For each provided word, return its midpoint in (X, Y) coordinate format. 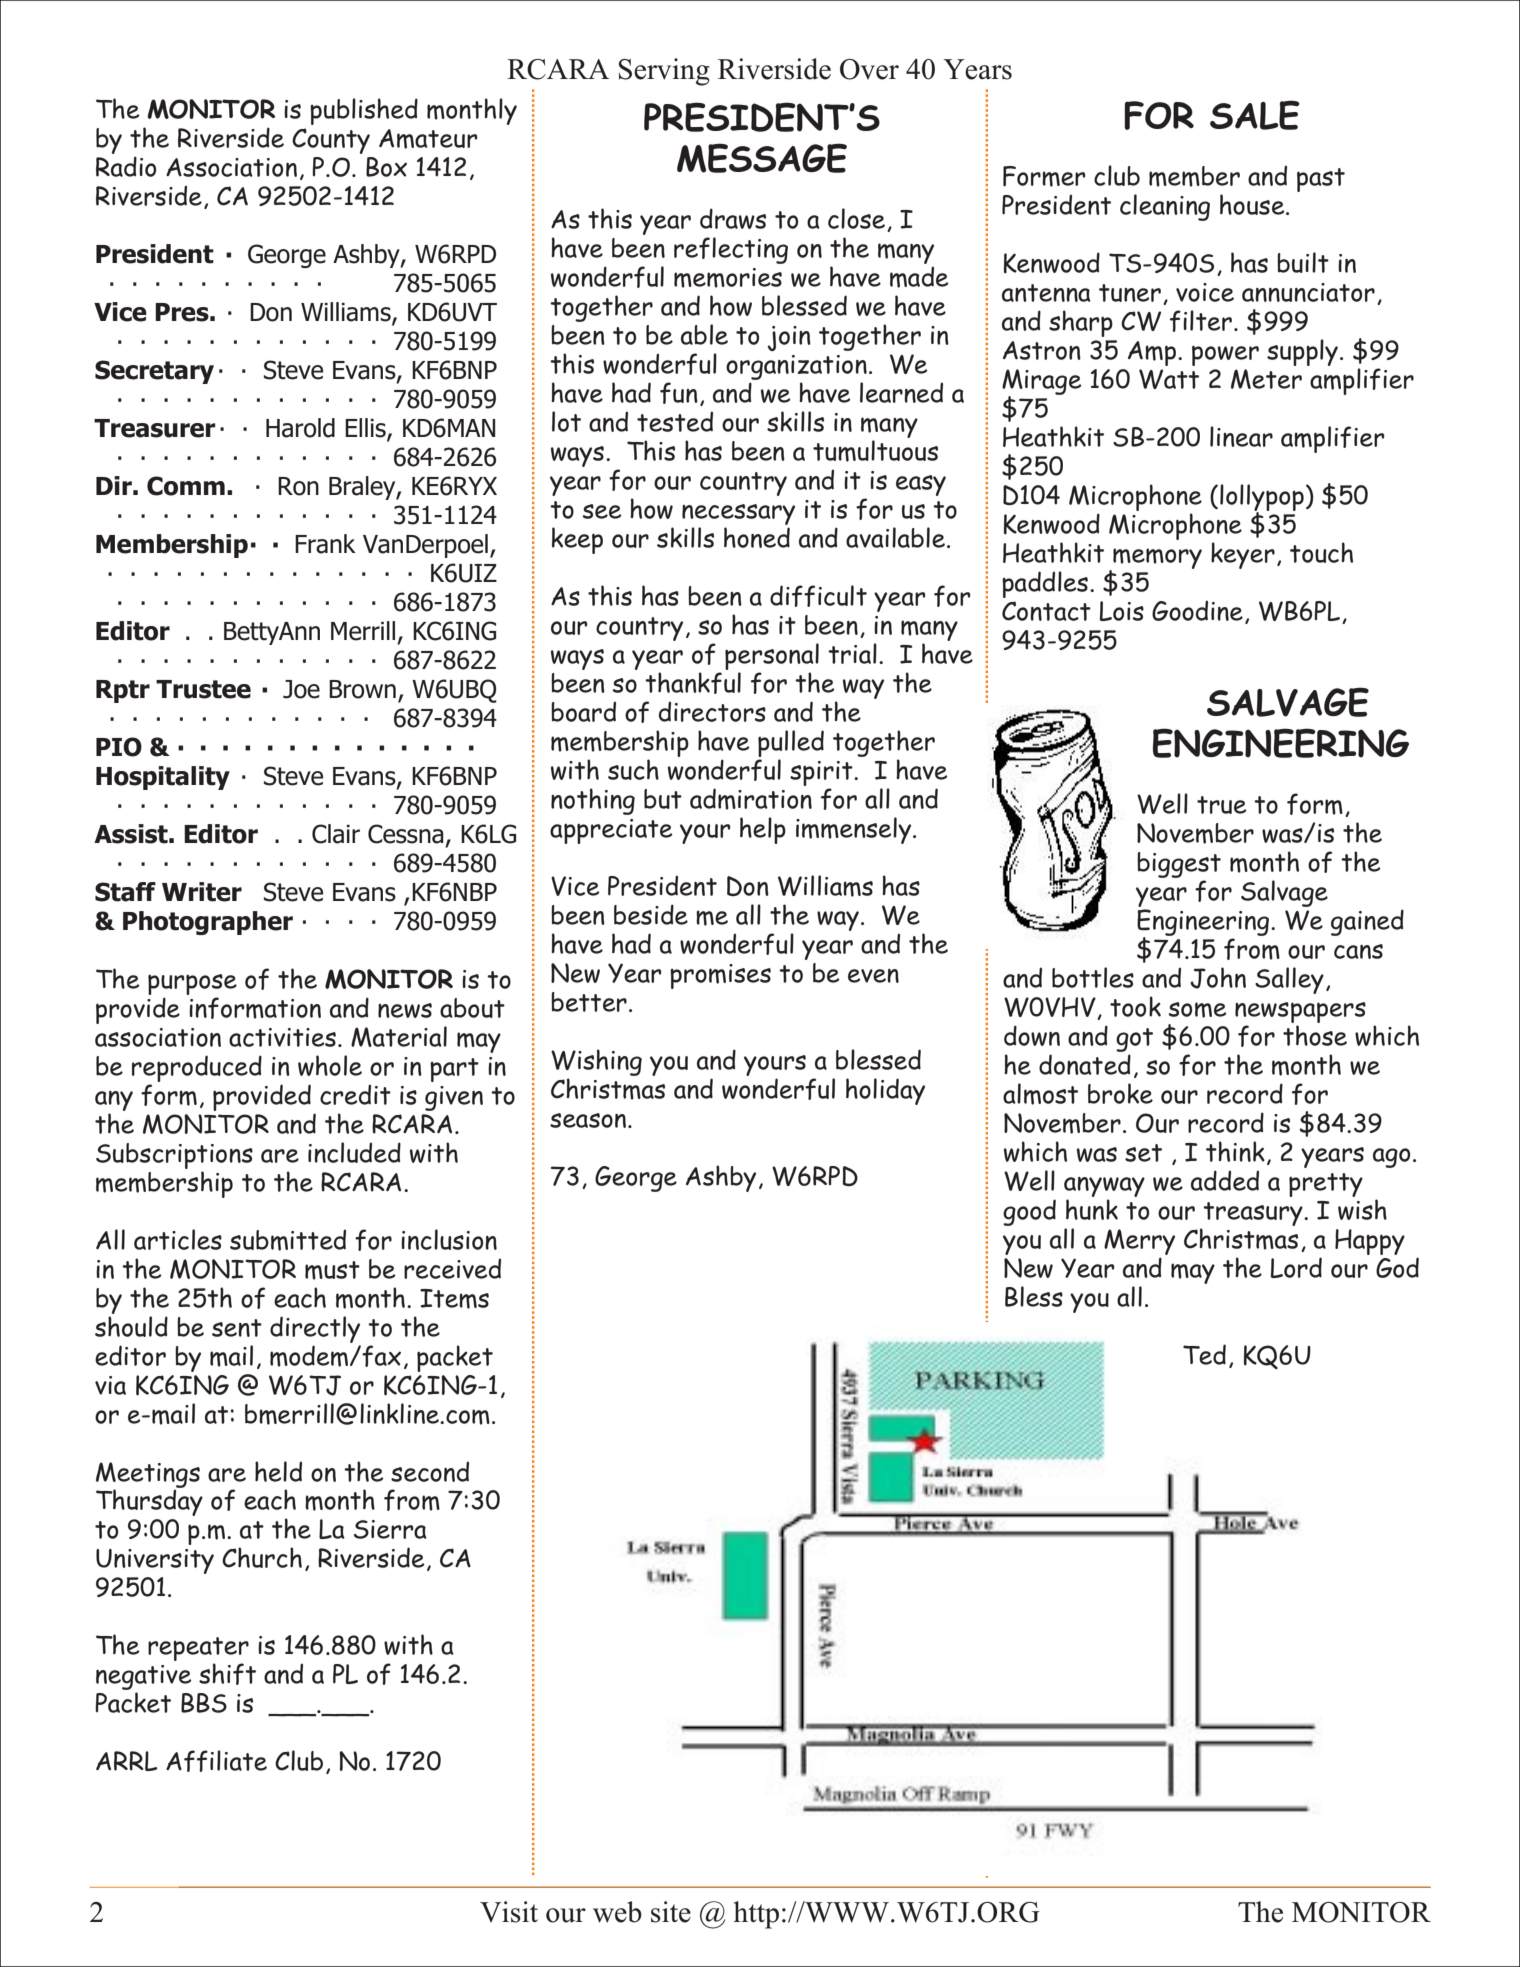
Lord (1296, 1267)
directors (712, 711)
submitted (288, 1240)
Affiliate (216, 1761)
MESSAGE (762, 158)
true (1221, 805)
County (331, 141)
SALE (1255, 115)
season (589, 1120)
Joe (301, 689)
